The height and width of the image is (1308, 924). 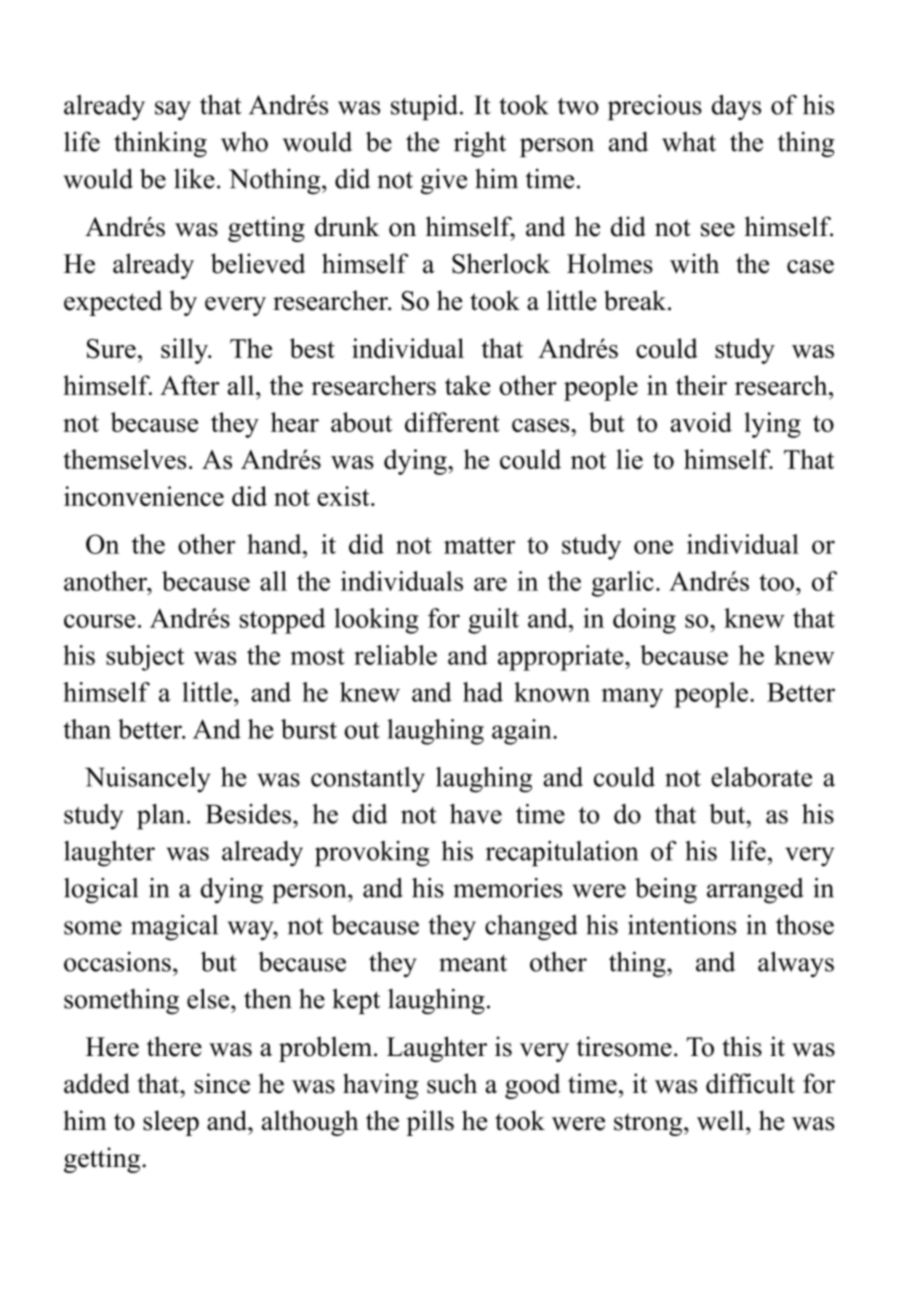 What do you see at coordinates (689, 142) in the image?
I see `what` at bounding box center [689, 142].
